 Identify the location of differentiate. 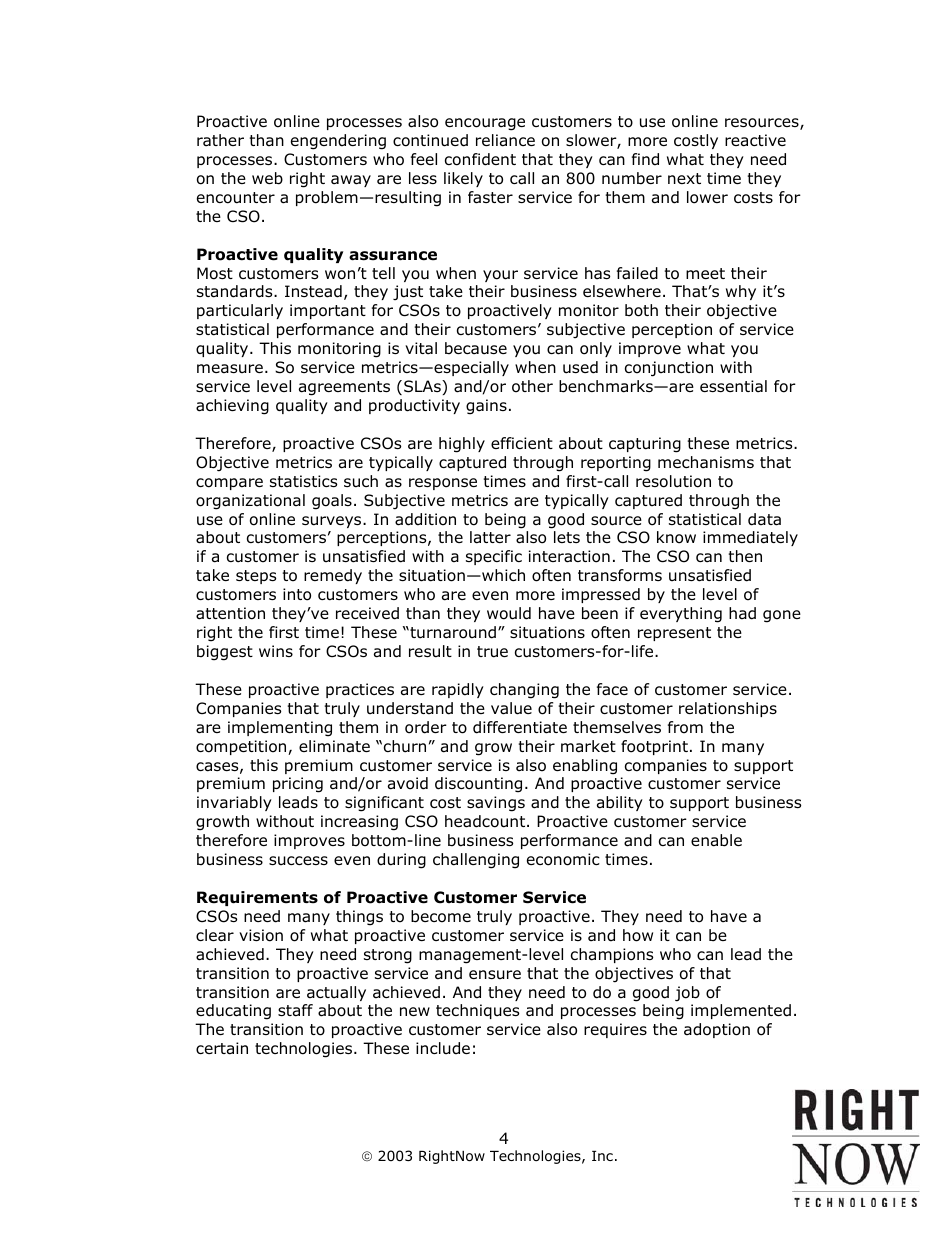
(520, 727).
